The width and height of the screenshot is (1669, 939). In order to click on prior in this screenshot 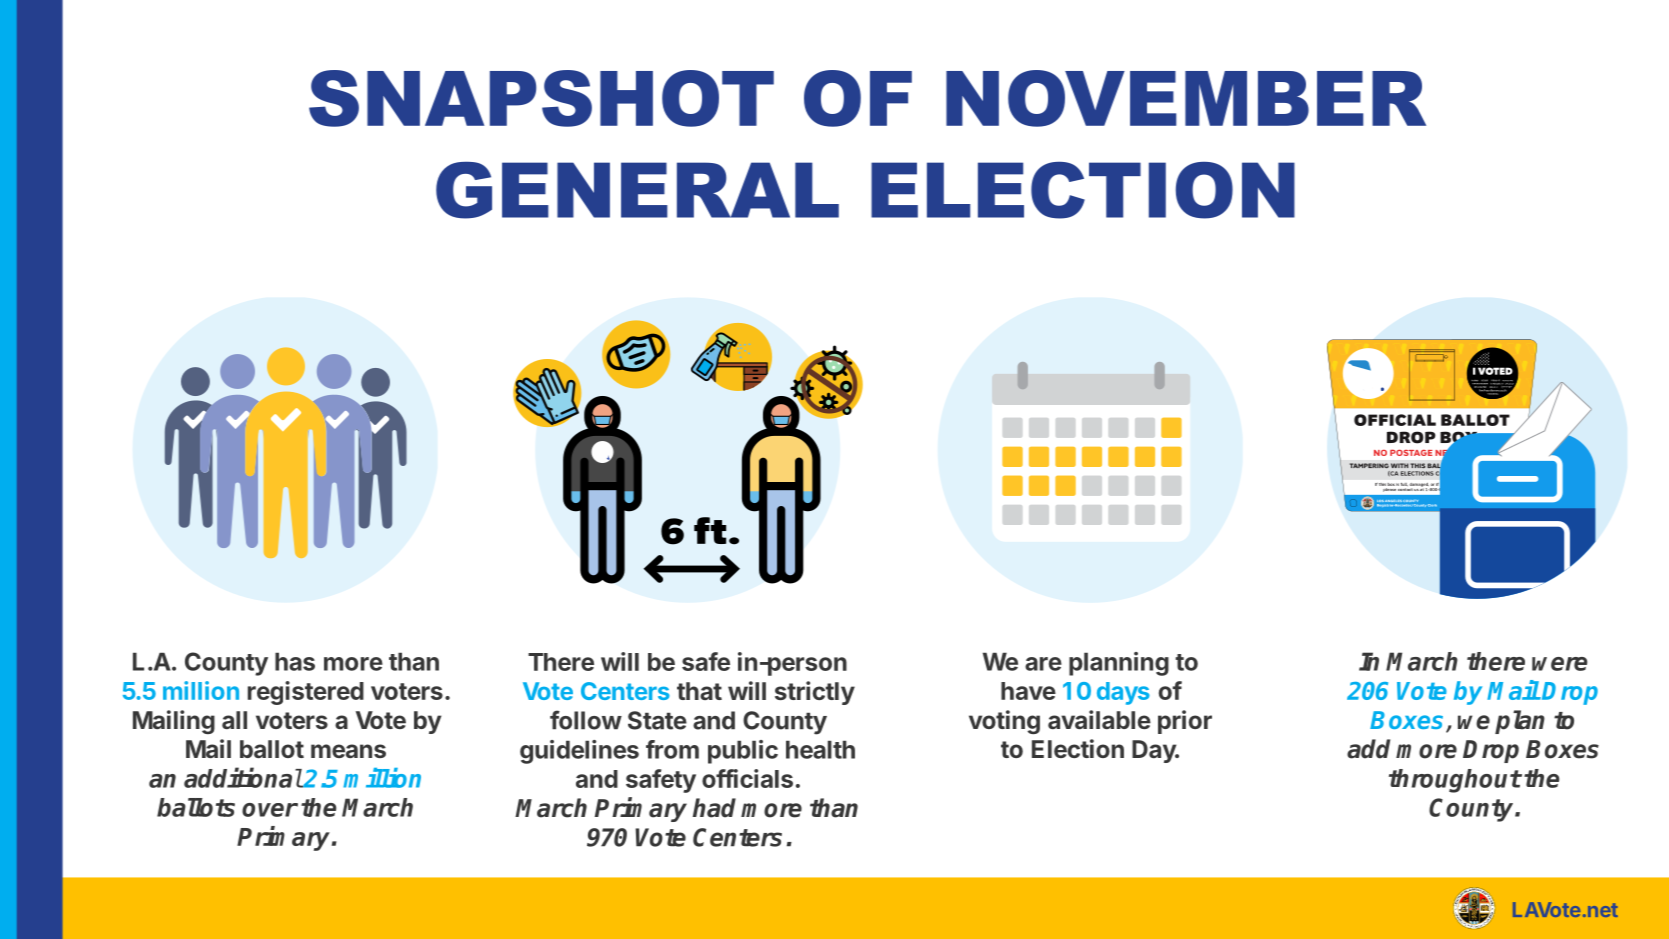, I will do `click(1185, 722)`.
